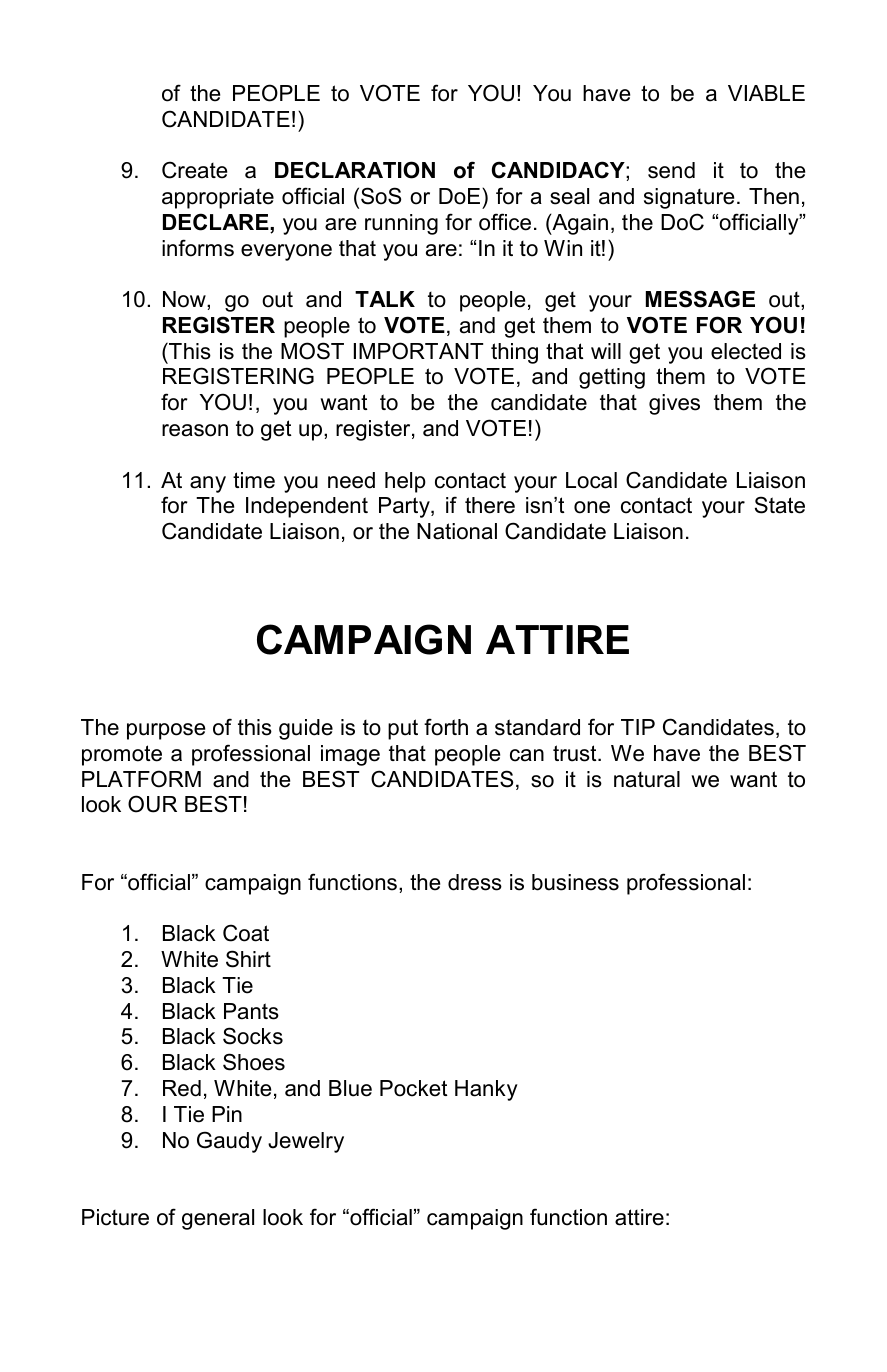  Describe the element at coordinates (355, 170) in the screenshot. I see `DECLARATION` at that location.
